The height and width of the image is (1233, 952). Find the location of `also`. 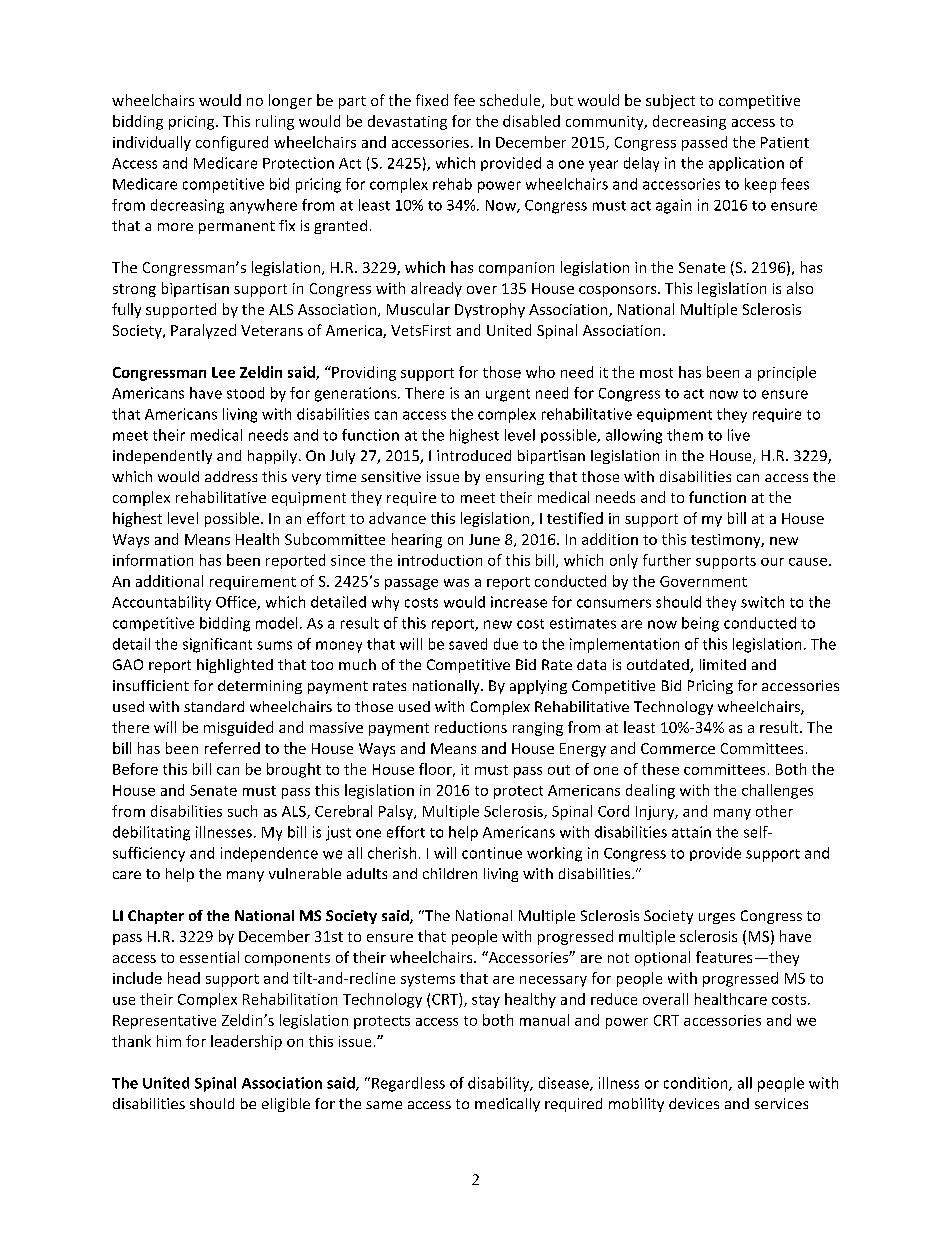

also is located at coordinates (800, 288).
